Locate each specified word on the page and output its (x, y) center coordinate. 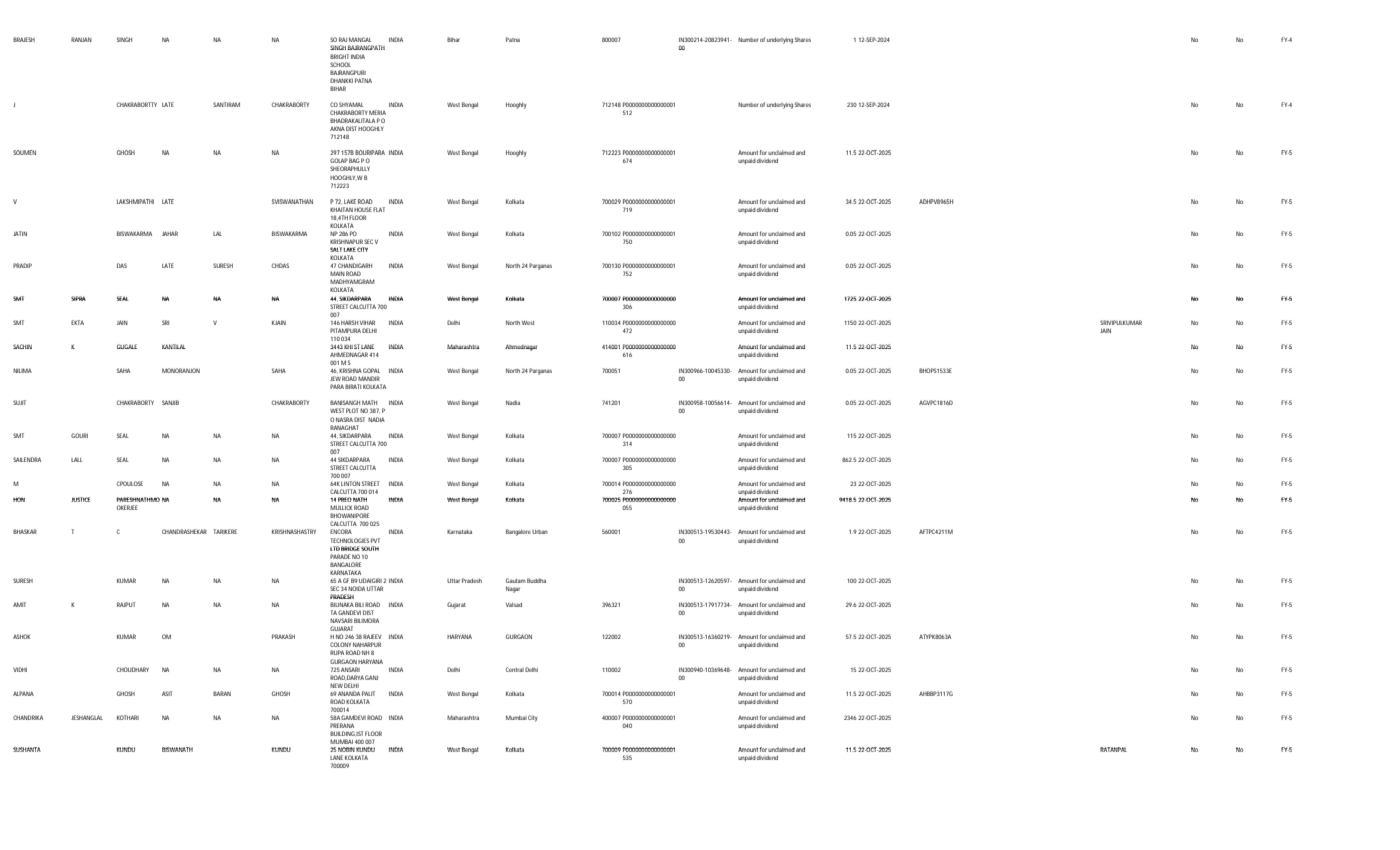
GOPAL (371, 370)
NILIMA (22, 370)
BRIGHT (339, 56)
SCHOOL (340, 64)
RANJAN (81, 39)
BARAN (222, 693)
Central (515, 669)
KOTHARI (128, 717)
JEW (336, 378)
